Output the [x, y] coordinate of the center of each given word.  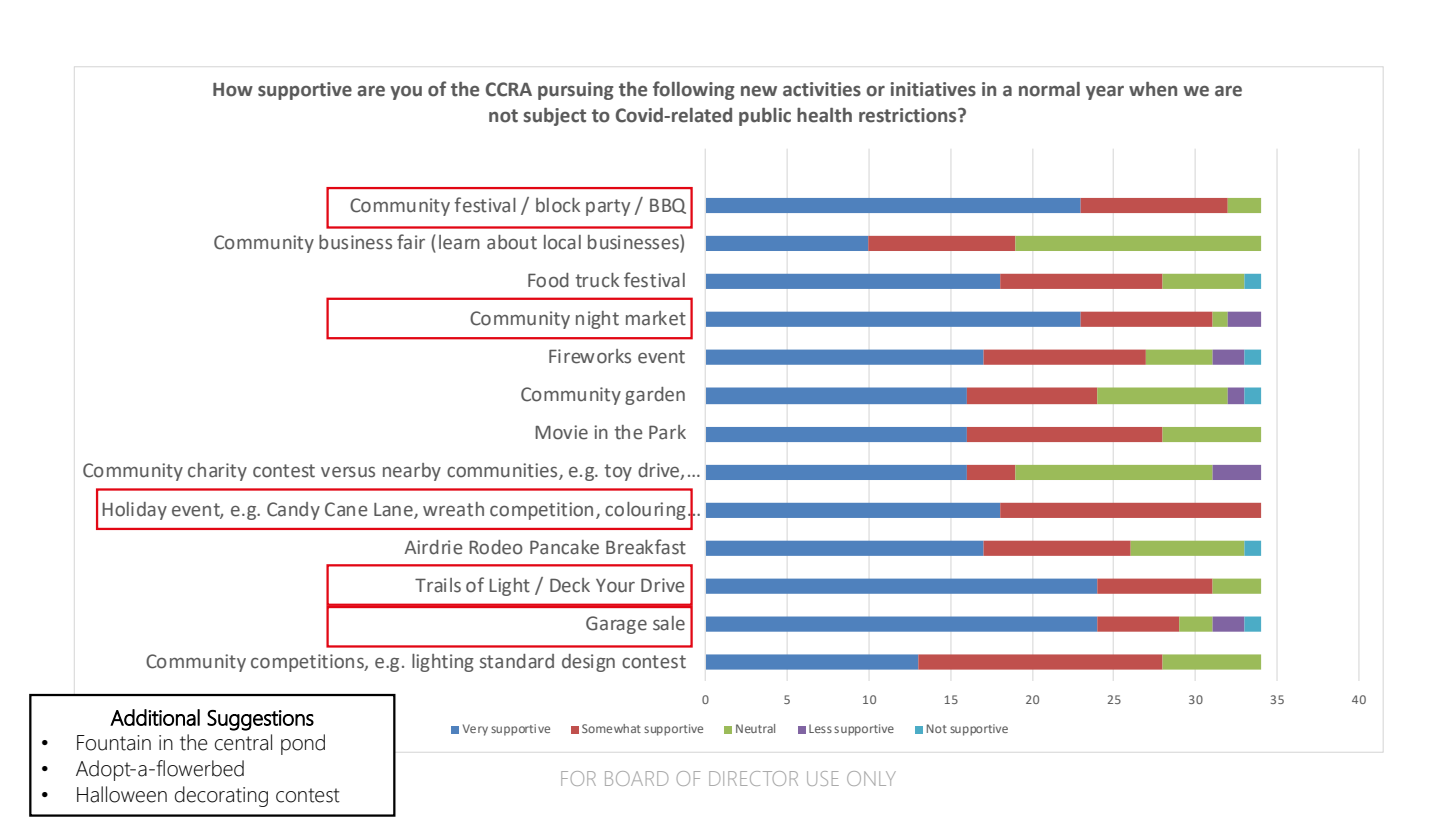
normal [1049, 89]
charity [217, 472]
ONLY [871, 778]
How [233, 90]
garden [655, 396]
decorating [221, 796]
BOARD [636, 778]
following [694, 90]
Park [667, 432]
